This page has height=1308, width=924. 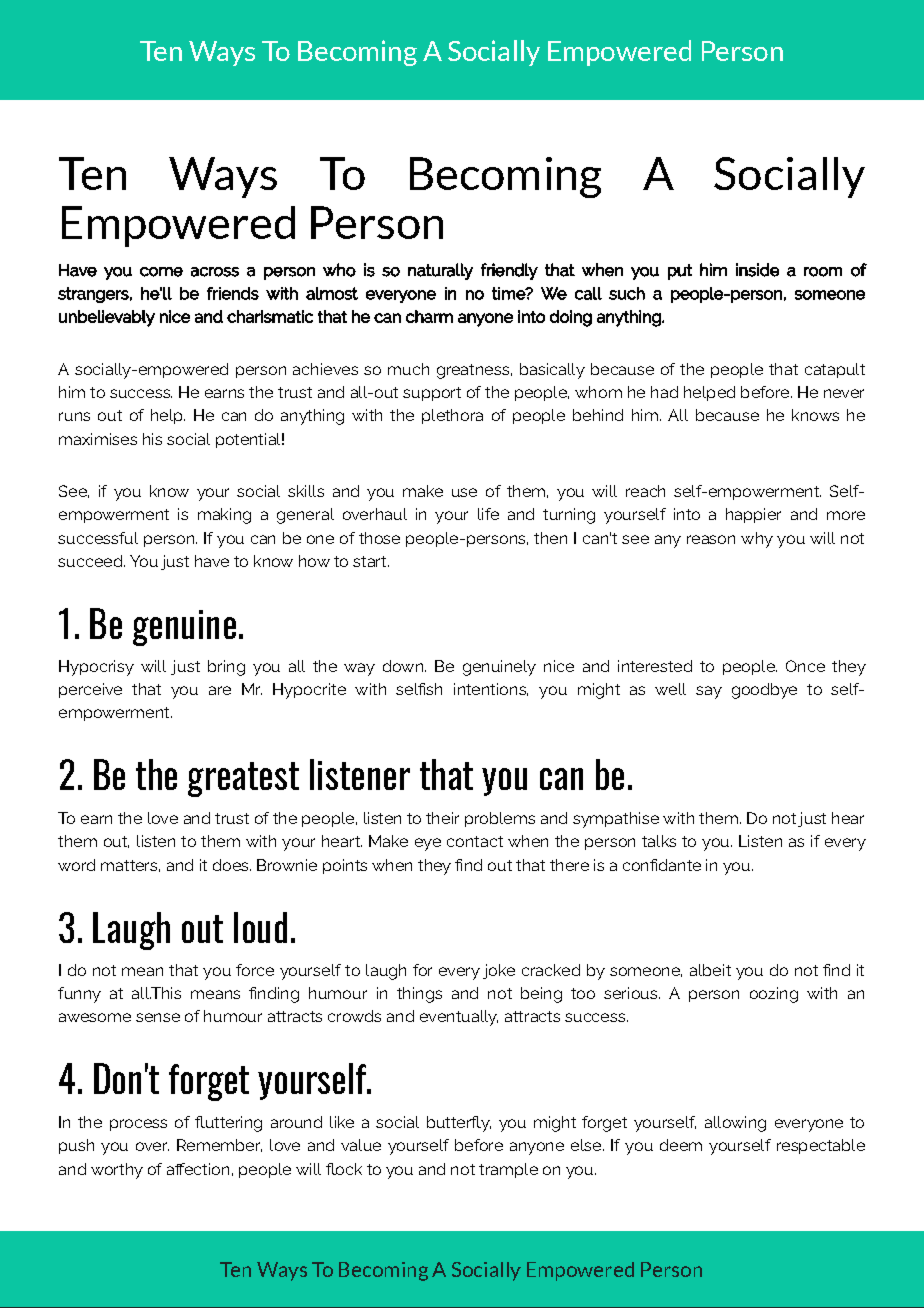 What do you see at coordinates (260, 927) in the page?
I see `loud` at bounding box center [260, 927].
